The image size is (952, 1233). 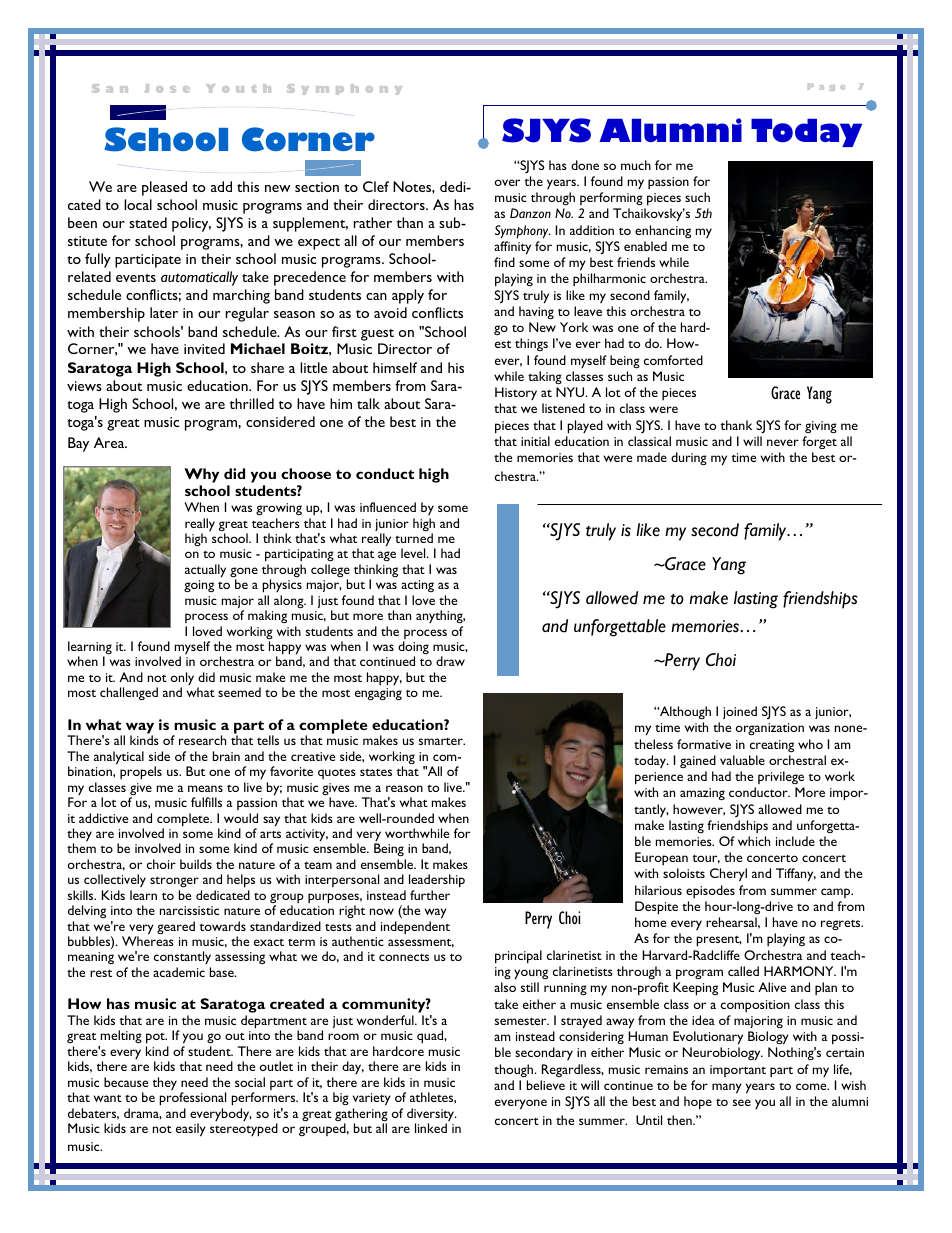 I want to click on joined, so click(x=740, y=712).
